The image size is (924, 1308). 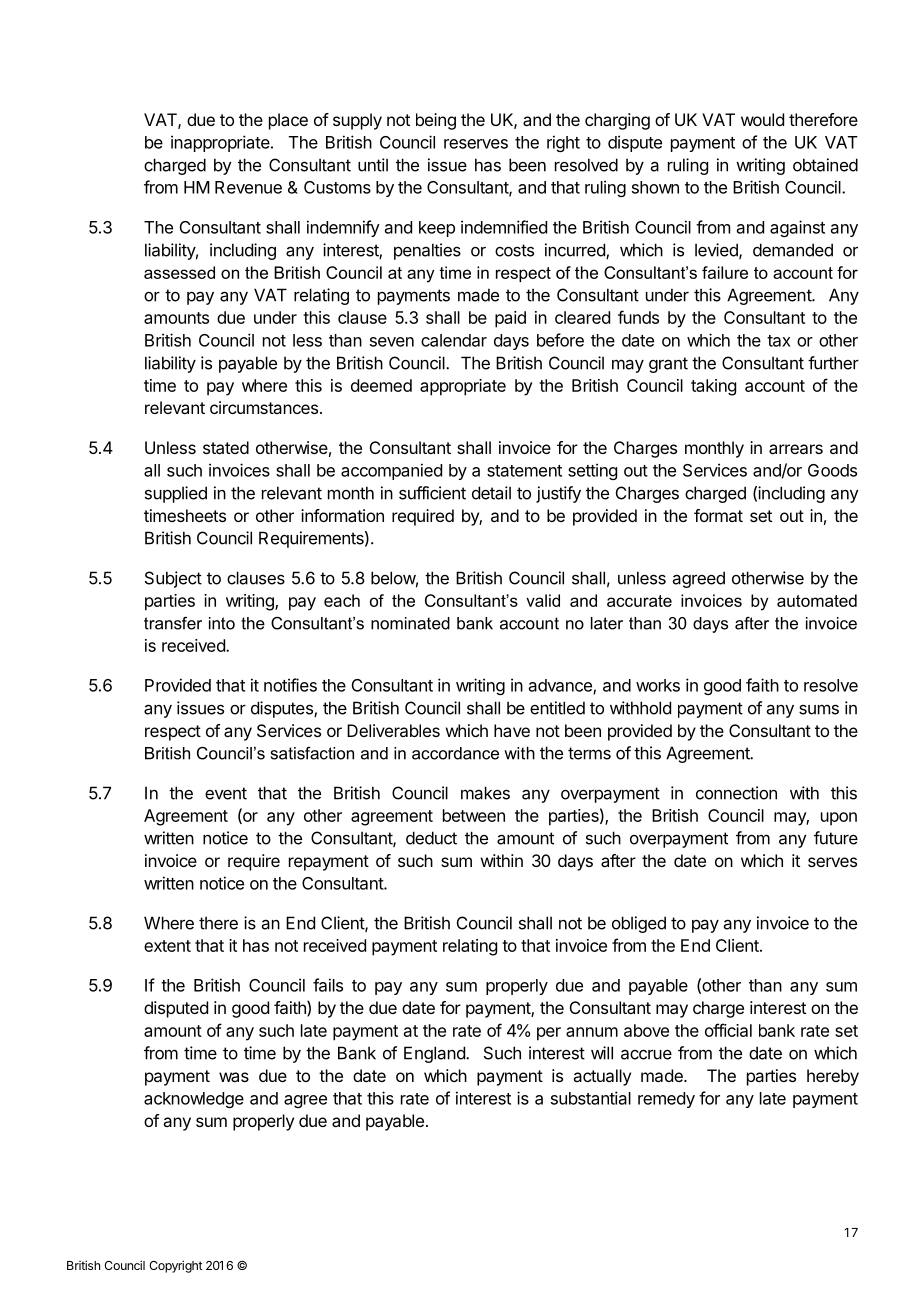 I want to click on automated, so click(x=817, y=600).
